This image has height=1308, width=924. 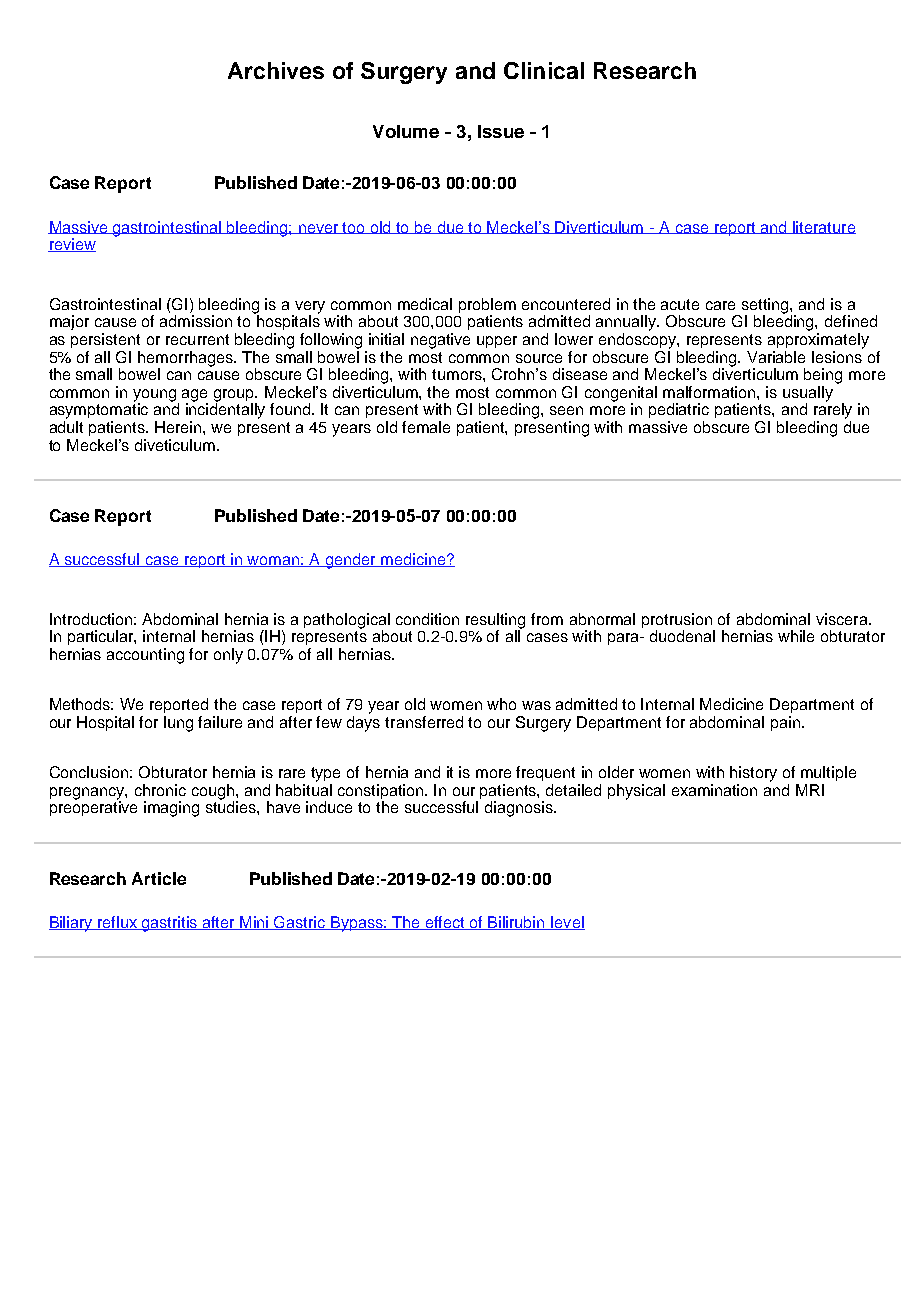 I want to click on hemorrhages, so click(x=187, y=360).
